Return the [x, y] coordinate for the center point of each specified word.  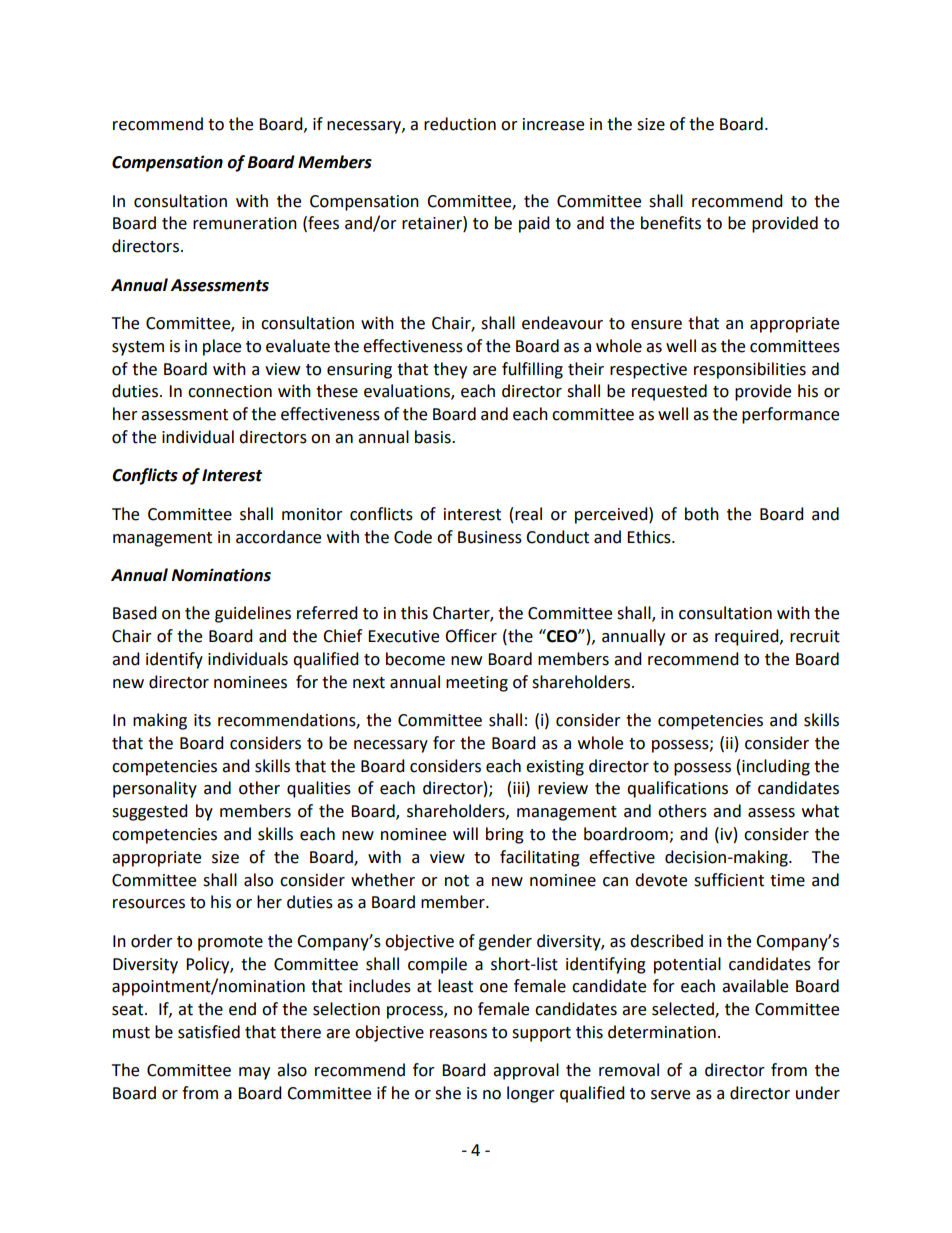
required [748, 637]
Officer [471, 636]
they [450, 370]
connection [230, 391]
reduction [460, 124]
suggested [150, 812]
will [465, 833]
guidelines [253, 614]
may [254, 1073]
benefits [671, 223]
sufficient [729, 880]
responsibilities [750, 370]
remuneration [245, 223]
